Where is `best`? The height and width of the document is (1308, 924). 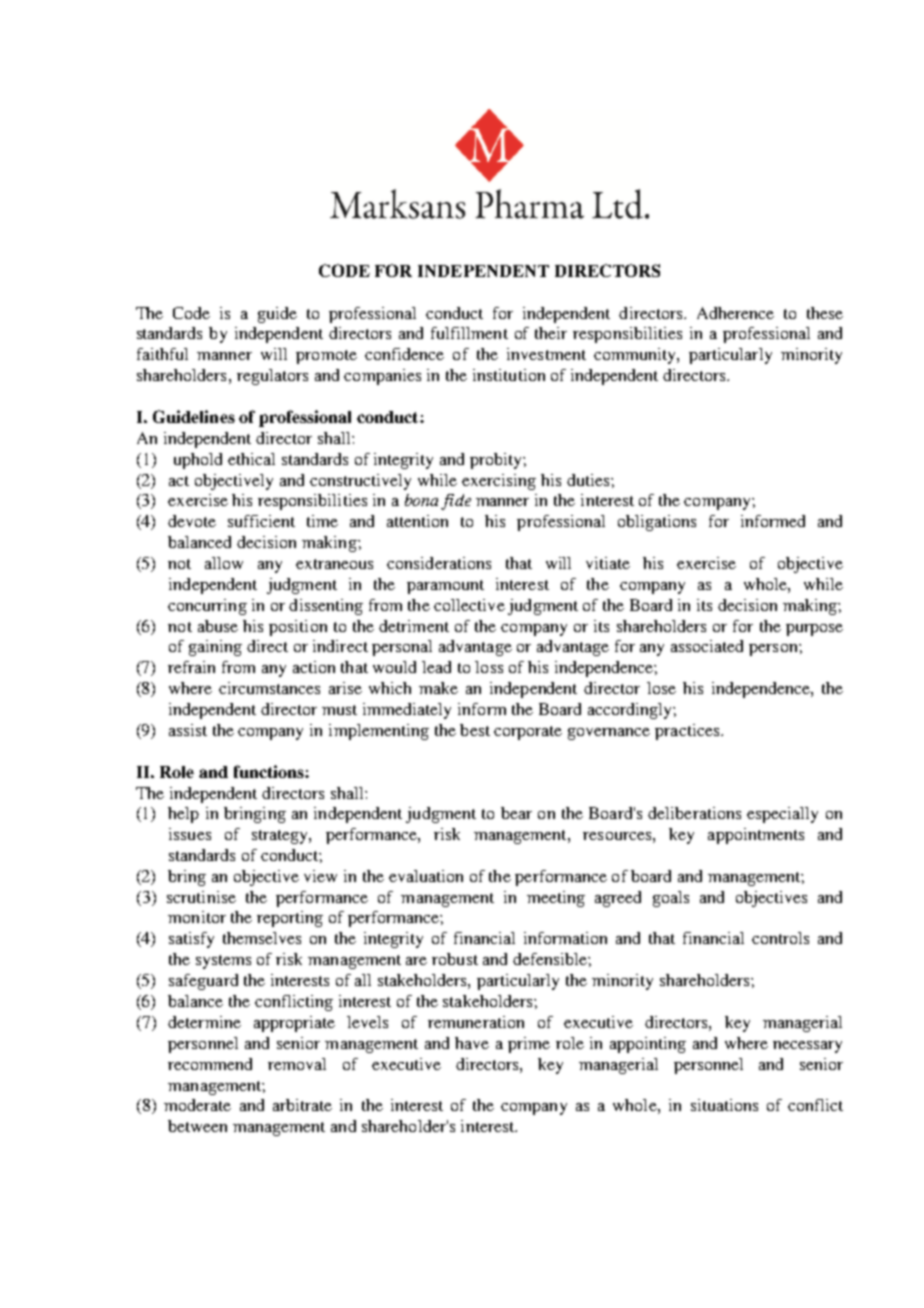 best is located at coordinates (475, 730).
